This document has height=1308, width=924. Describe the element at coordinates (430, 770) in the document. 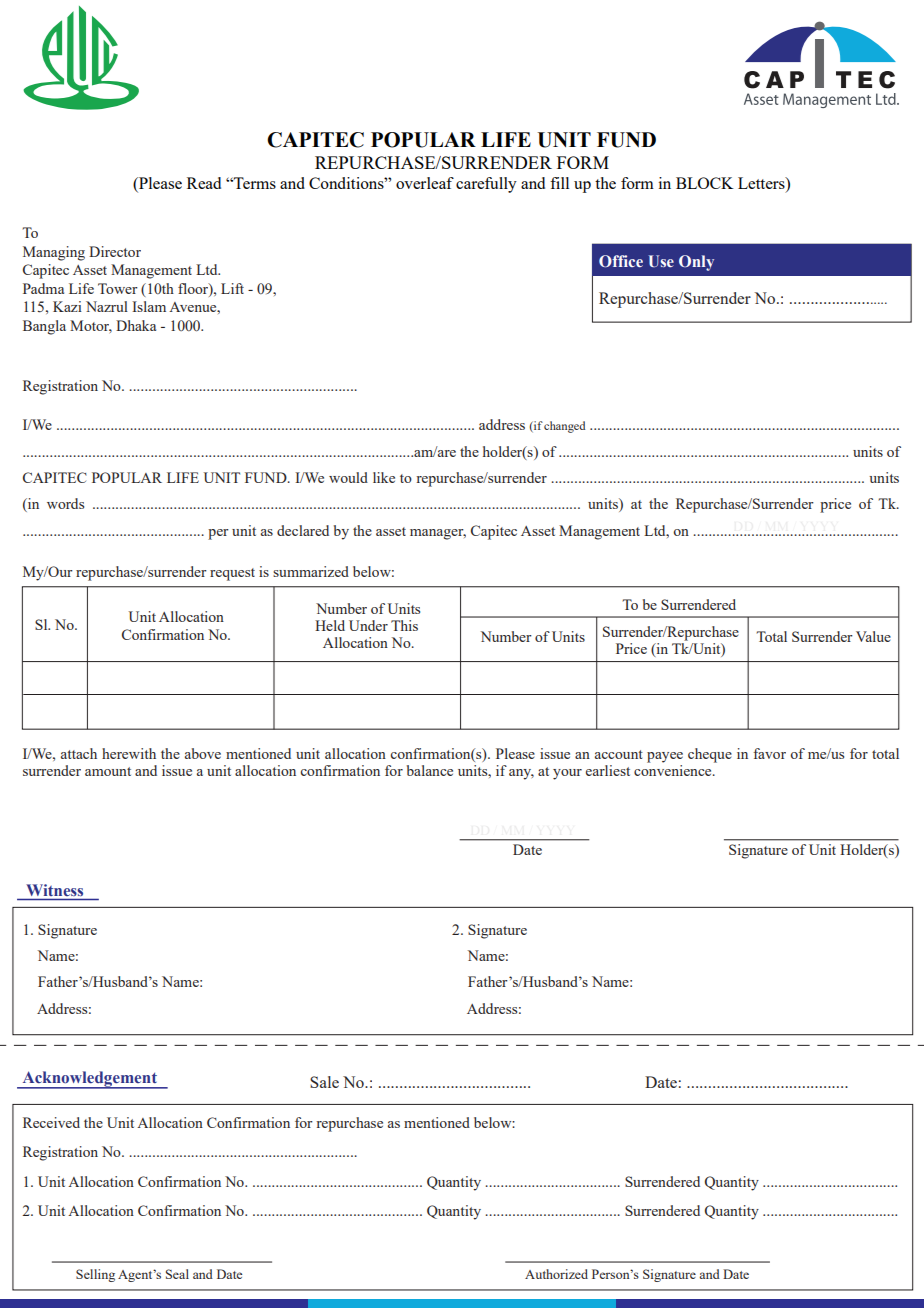

I see `balance` at that location.
